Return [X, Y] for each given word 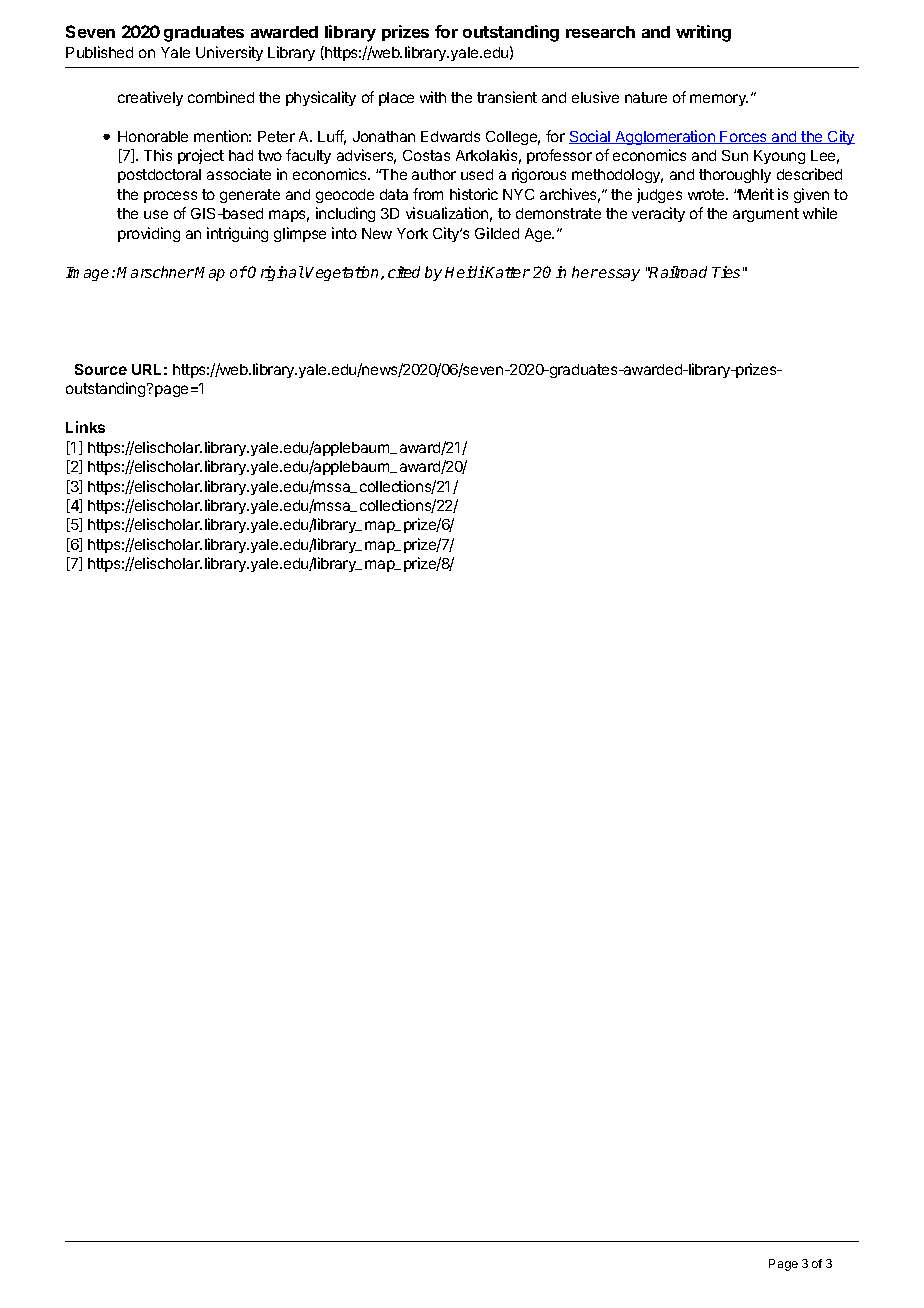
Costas [426, 155]
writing [703, 33]
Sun [735, 155]
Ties [726, 272]
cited [404, 272]
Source [101, 369]
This [158, 155]
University [229, 53]
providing [149, 234]
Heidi [464, 272]
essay [619, 275]
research [600, 32]
